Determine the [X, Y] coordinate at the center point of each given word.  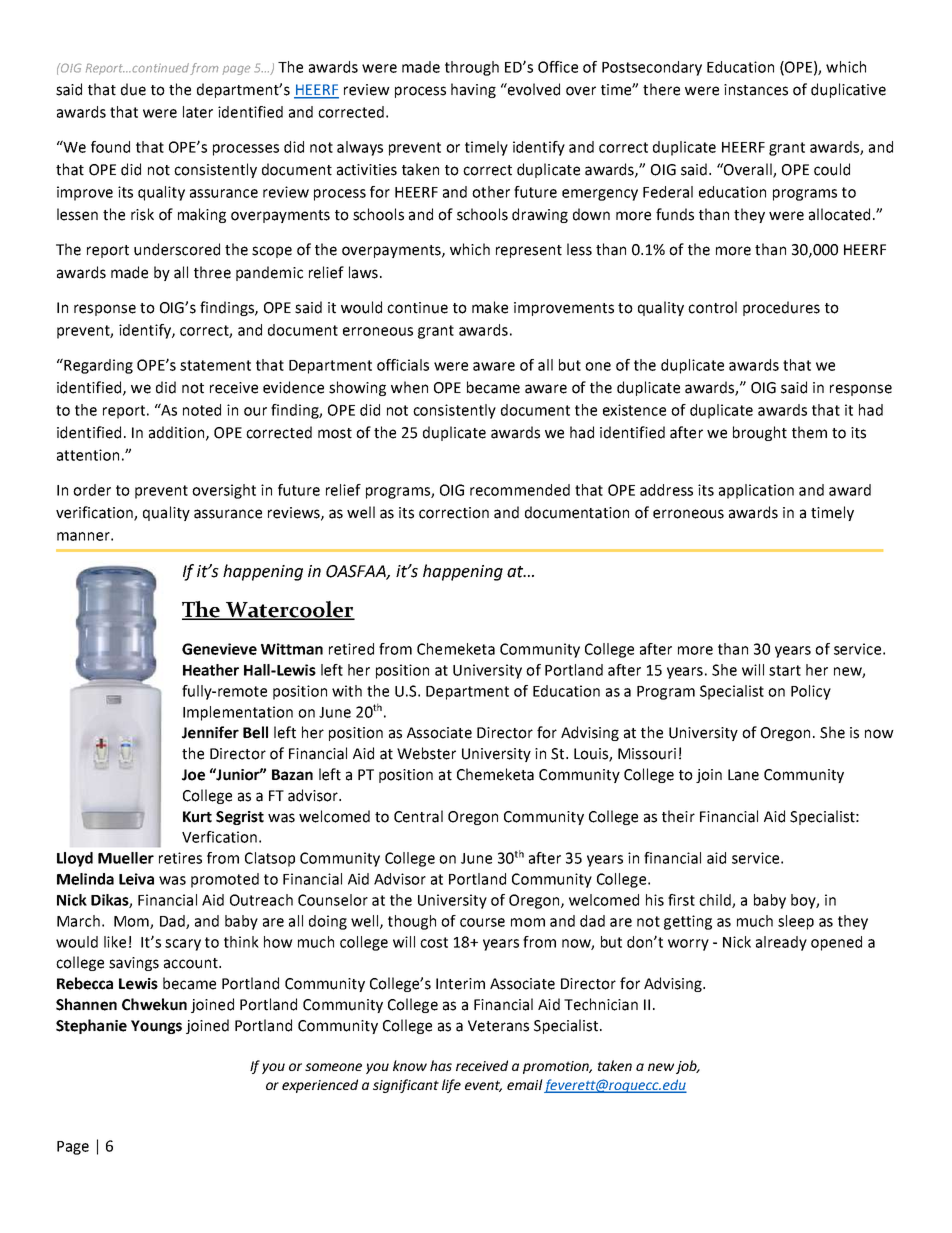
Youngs [156, 1027]
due [133, 89]
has [441, 1065]
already [781, 943]
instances [756, 90]
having [473, 90]
